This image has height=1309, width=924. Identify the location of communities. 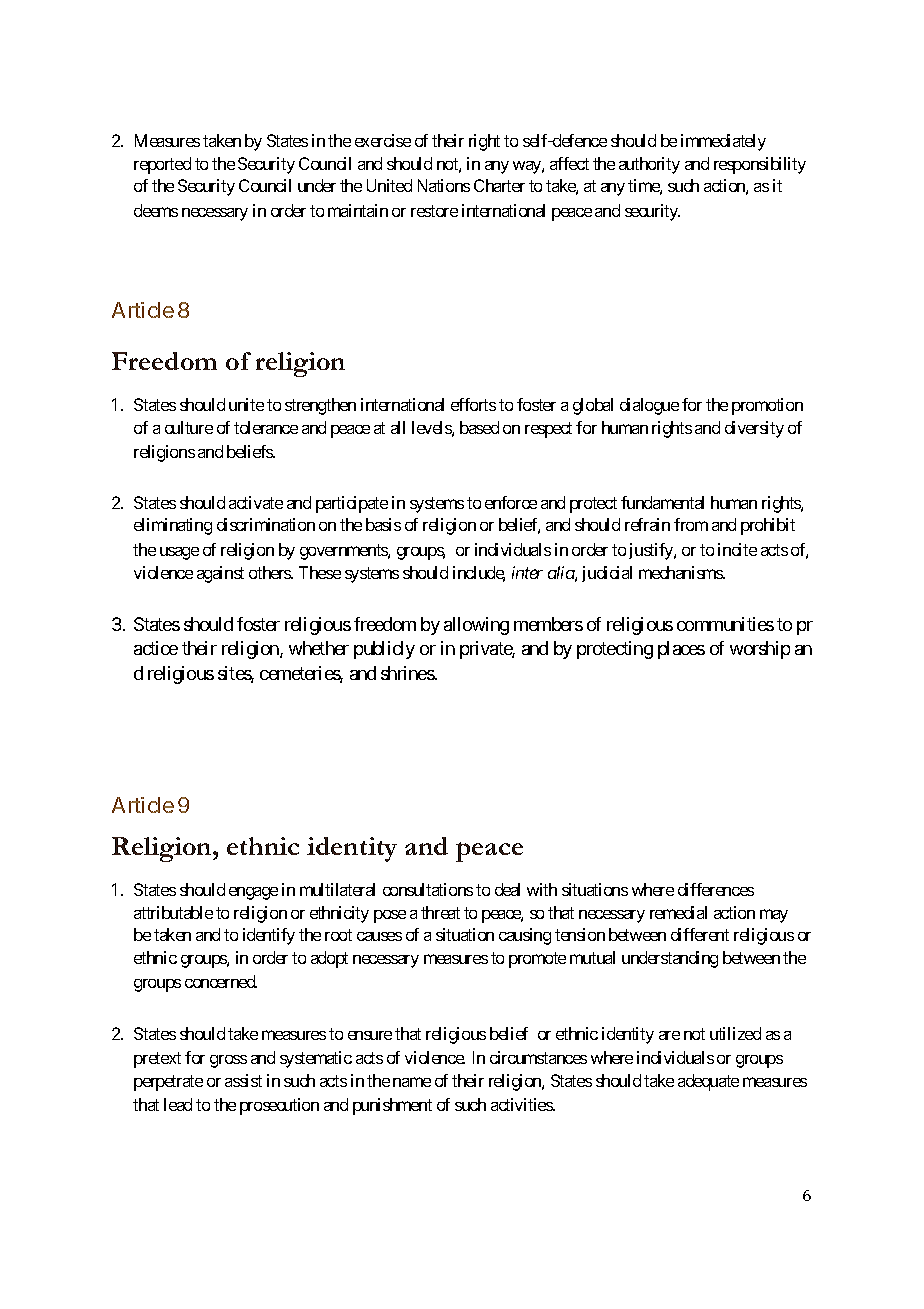
(725, 624).
